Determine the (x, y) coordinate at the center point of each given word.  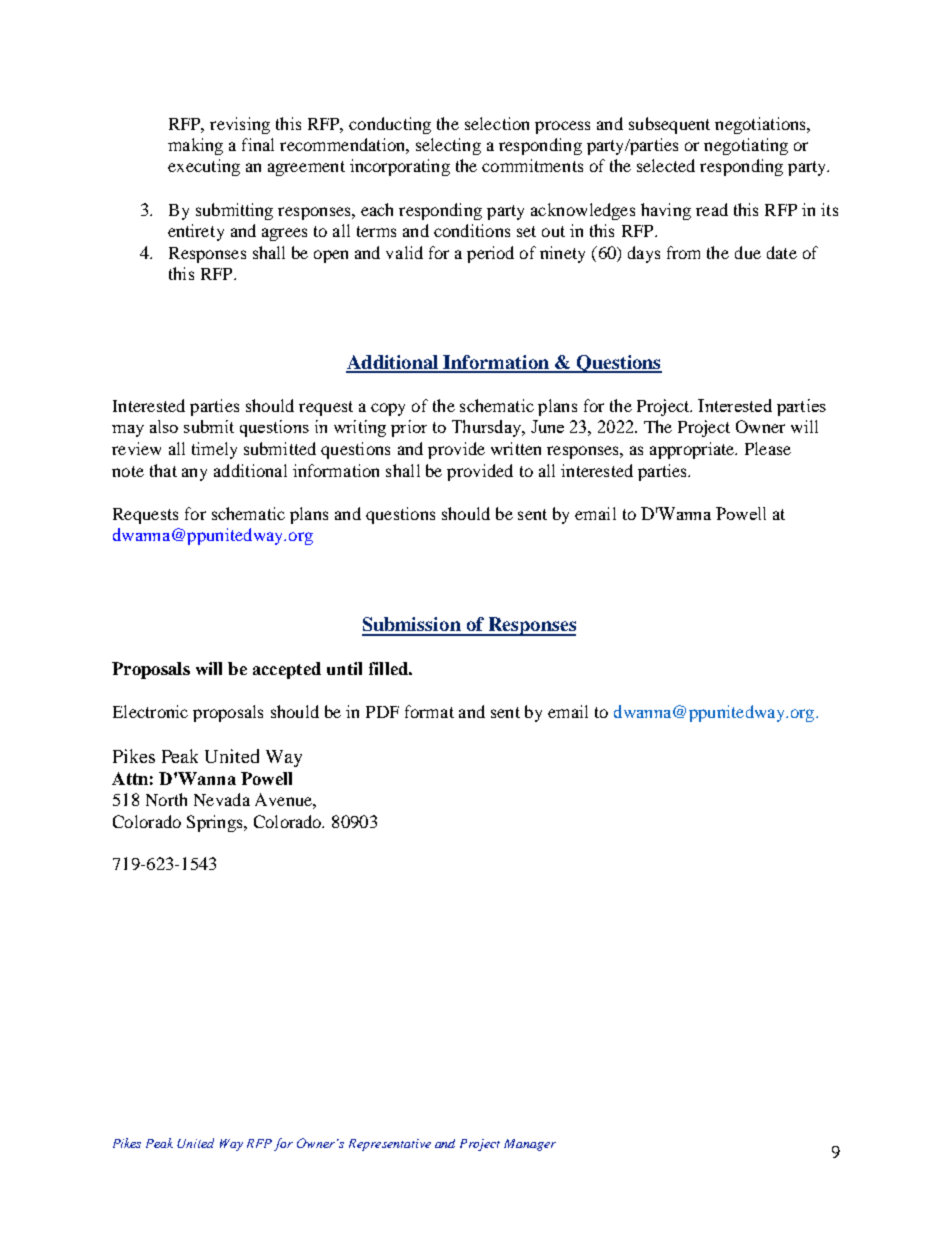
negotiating (746, 146)
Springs (216, 823)
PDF (382, 712)
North (166, 799)
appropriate (693, 450)
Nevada (222, 799)
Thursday (488, 428)
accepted (287, 670)
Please (768, 448)
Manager (530, 1145)
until (344, 668)
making (195, 146)
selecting (448, 146)
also (164, 426)
